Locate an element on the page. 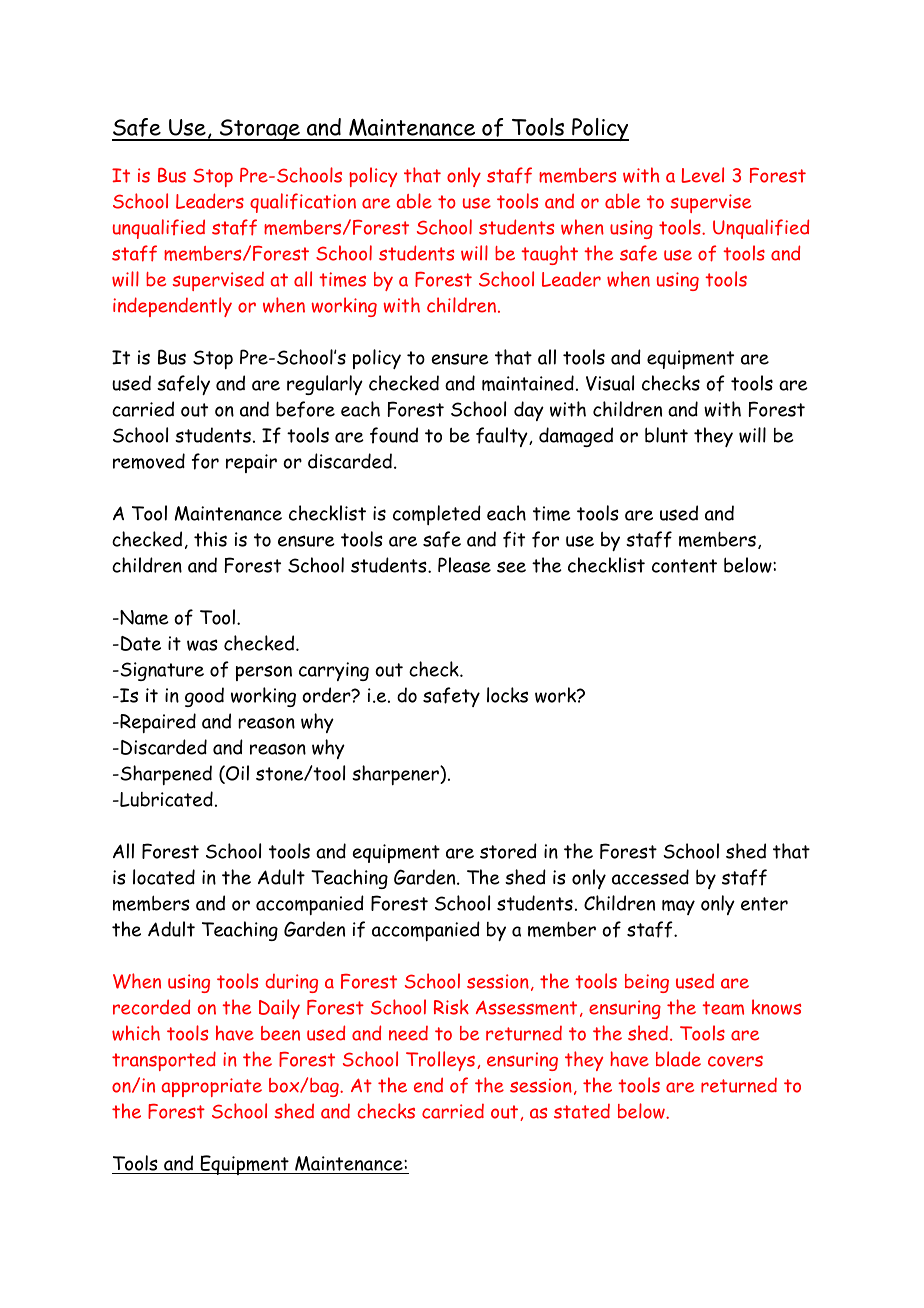 The height and width of the document is (1308, 924). Please is located at coordinates (464, 565).
